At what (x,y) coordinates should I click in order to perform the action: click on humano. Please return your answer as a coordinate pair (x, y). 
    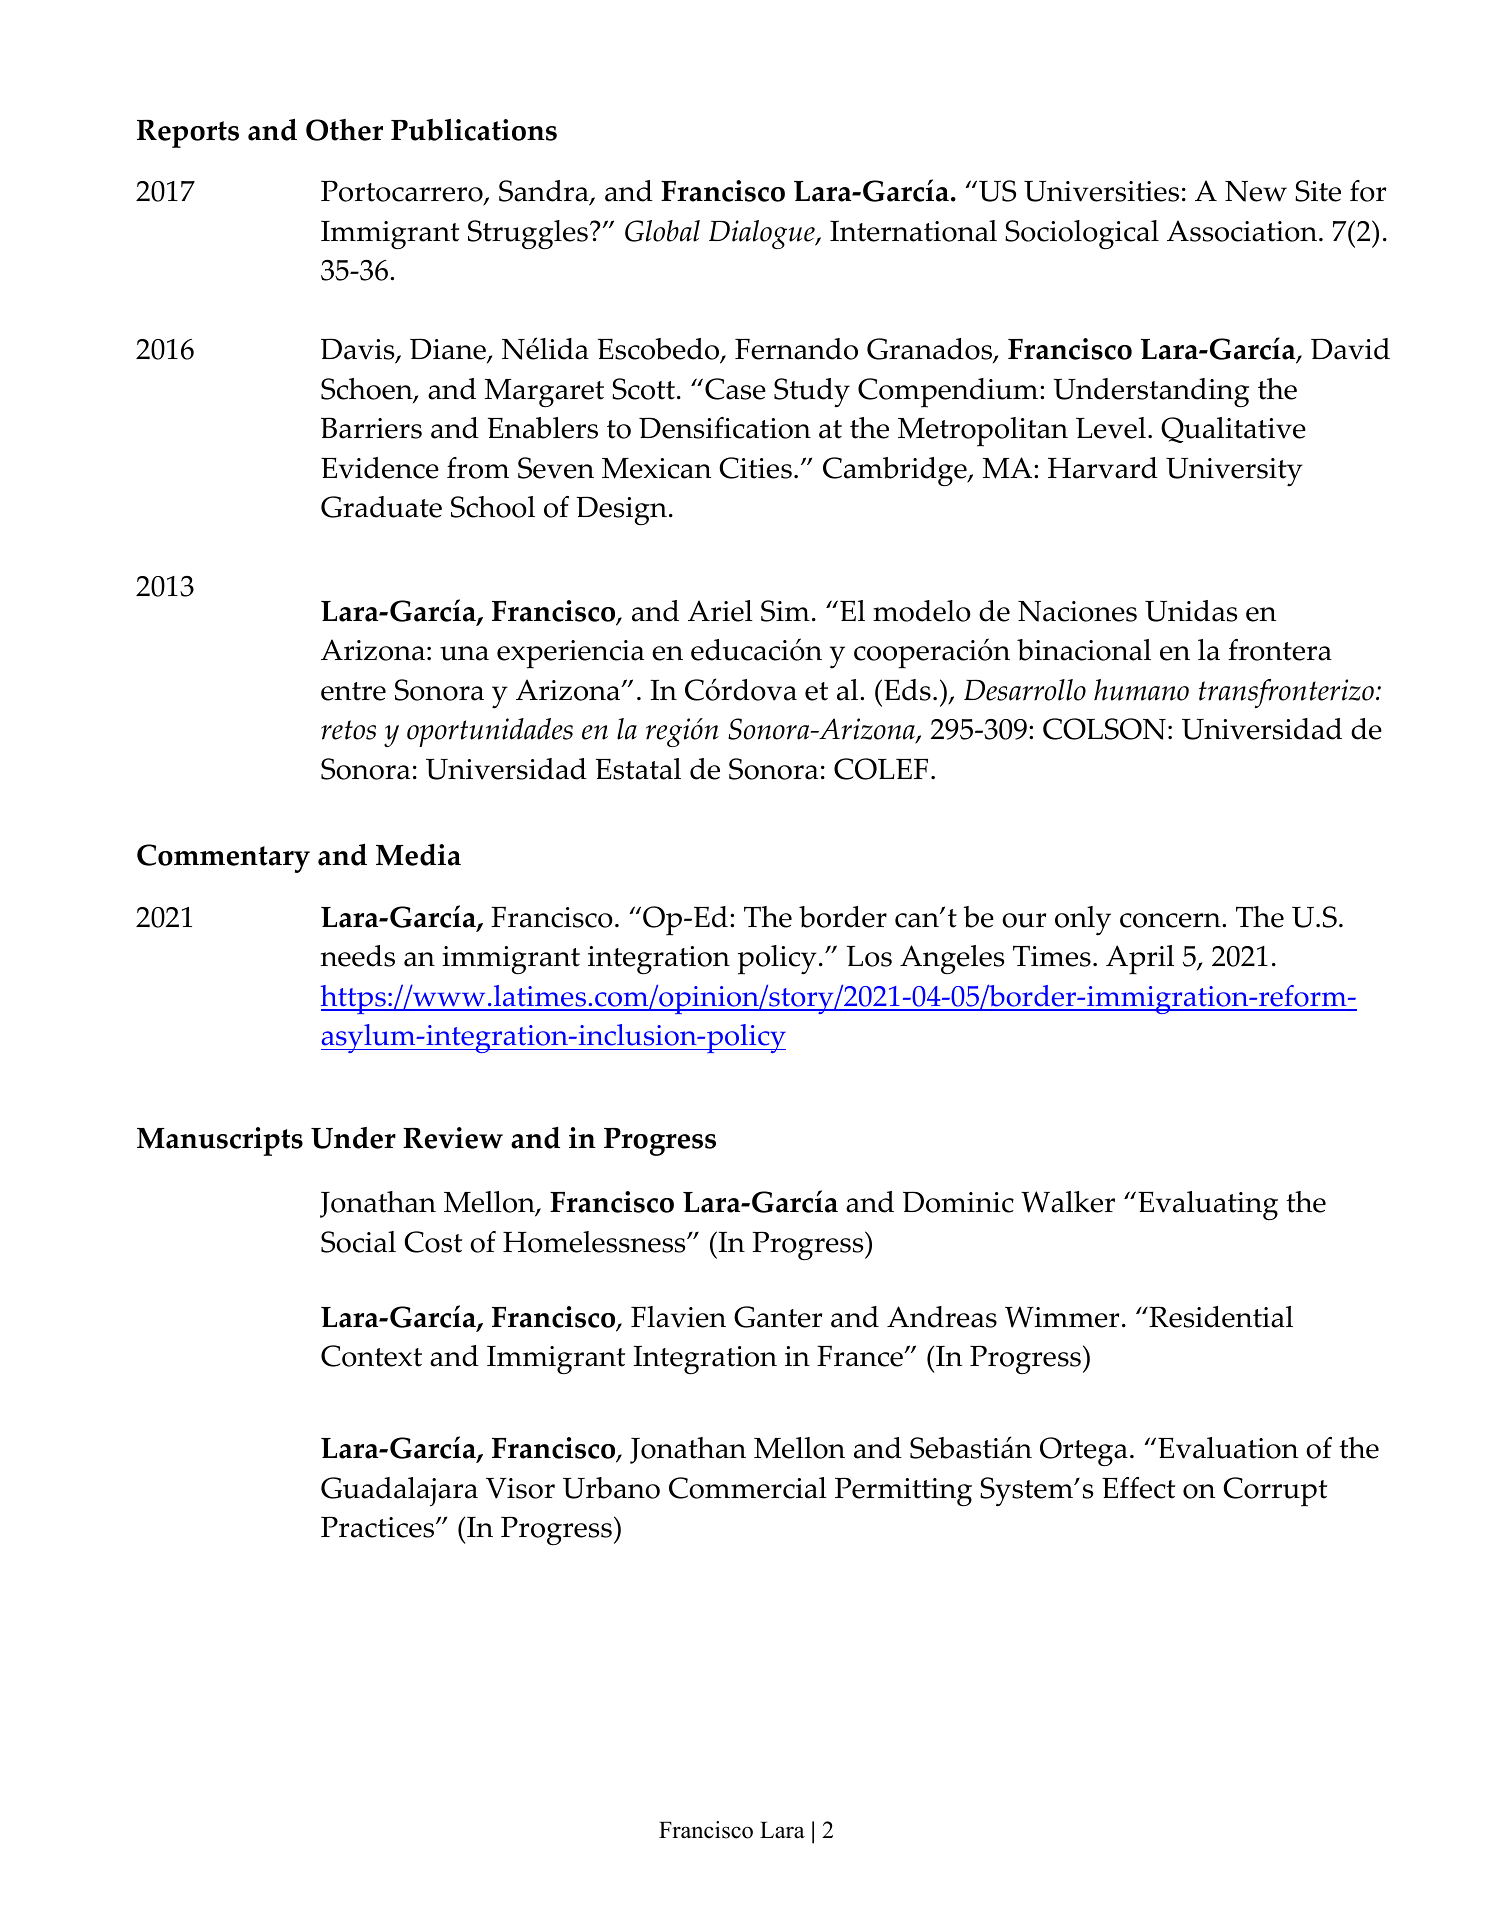
    Looking at the image, I should click on (1141, 690).
